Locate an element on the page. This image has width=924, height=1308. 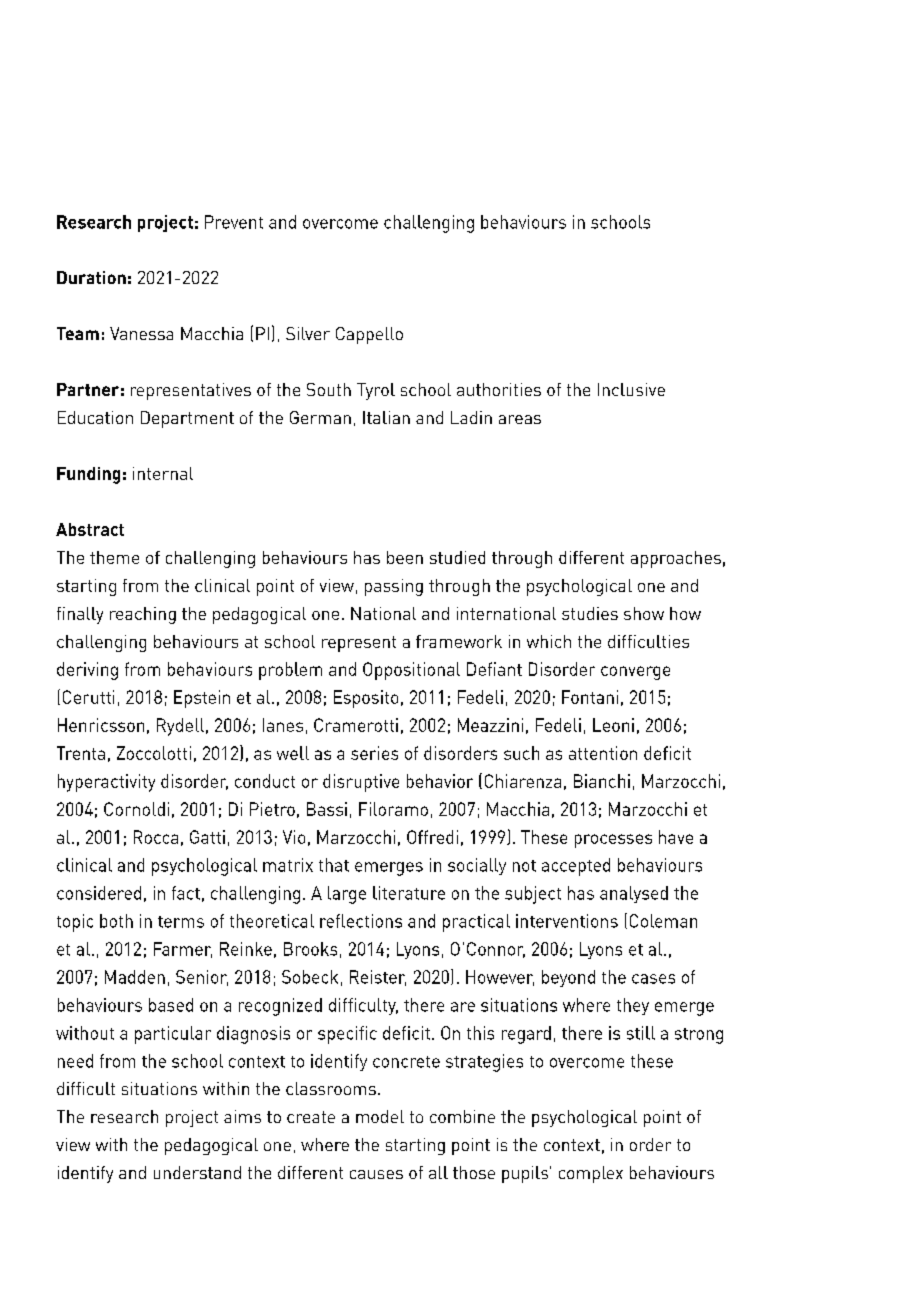
Italian is located at coordinates (386, 417).
